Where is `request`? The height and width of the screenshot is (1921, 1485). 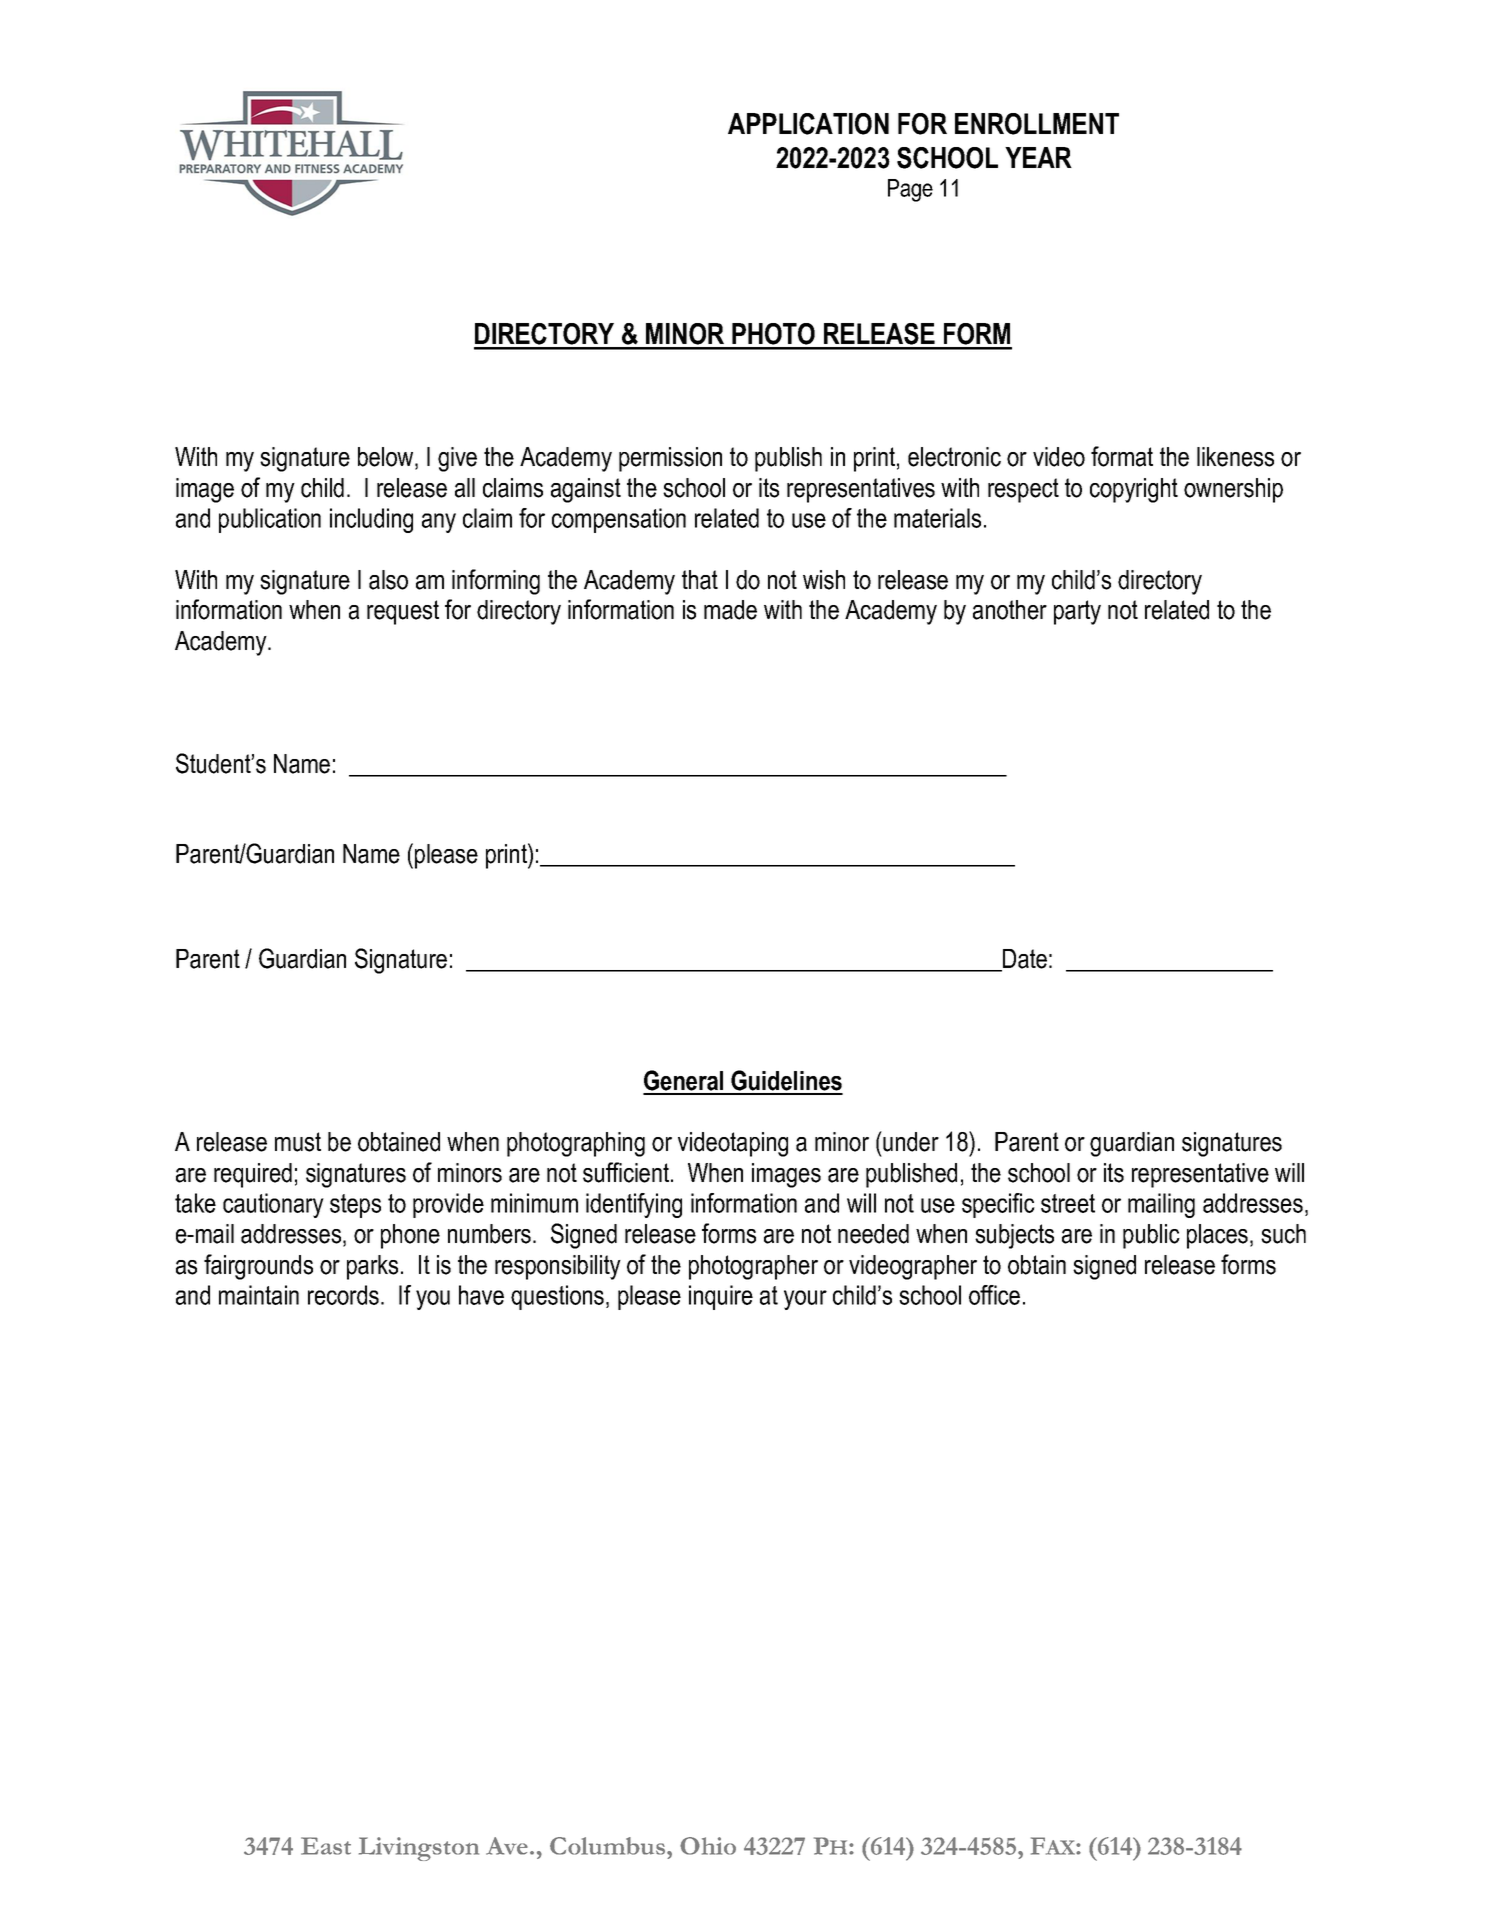
request is located at coordinates (403, 612).
